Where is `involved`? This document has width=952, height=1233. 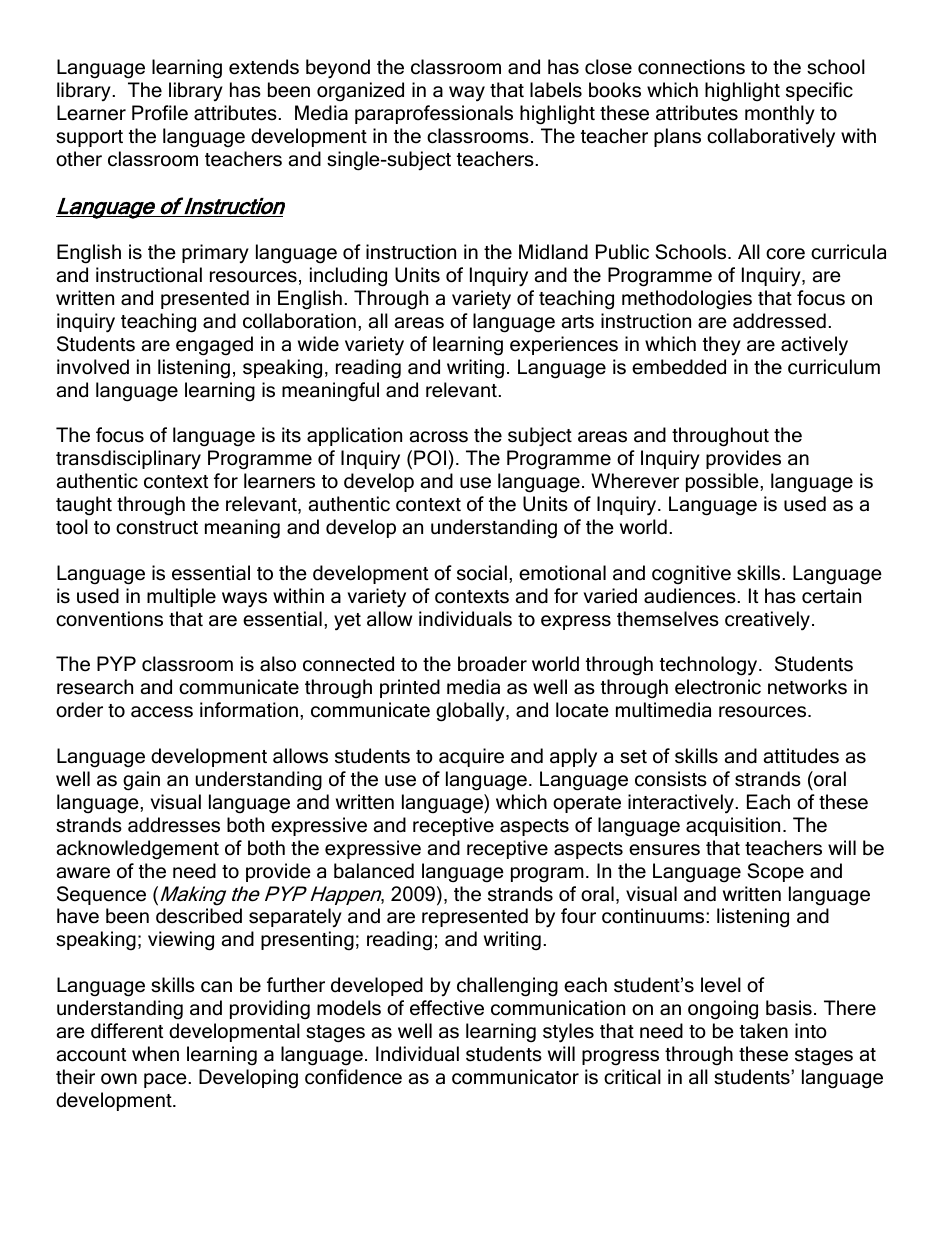 involved is located at coordinates (93, 367).
